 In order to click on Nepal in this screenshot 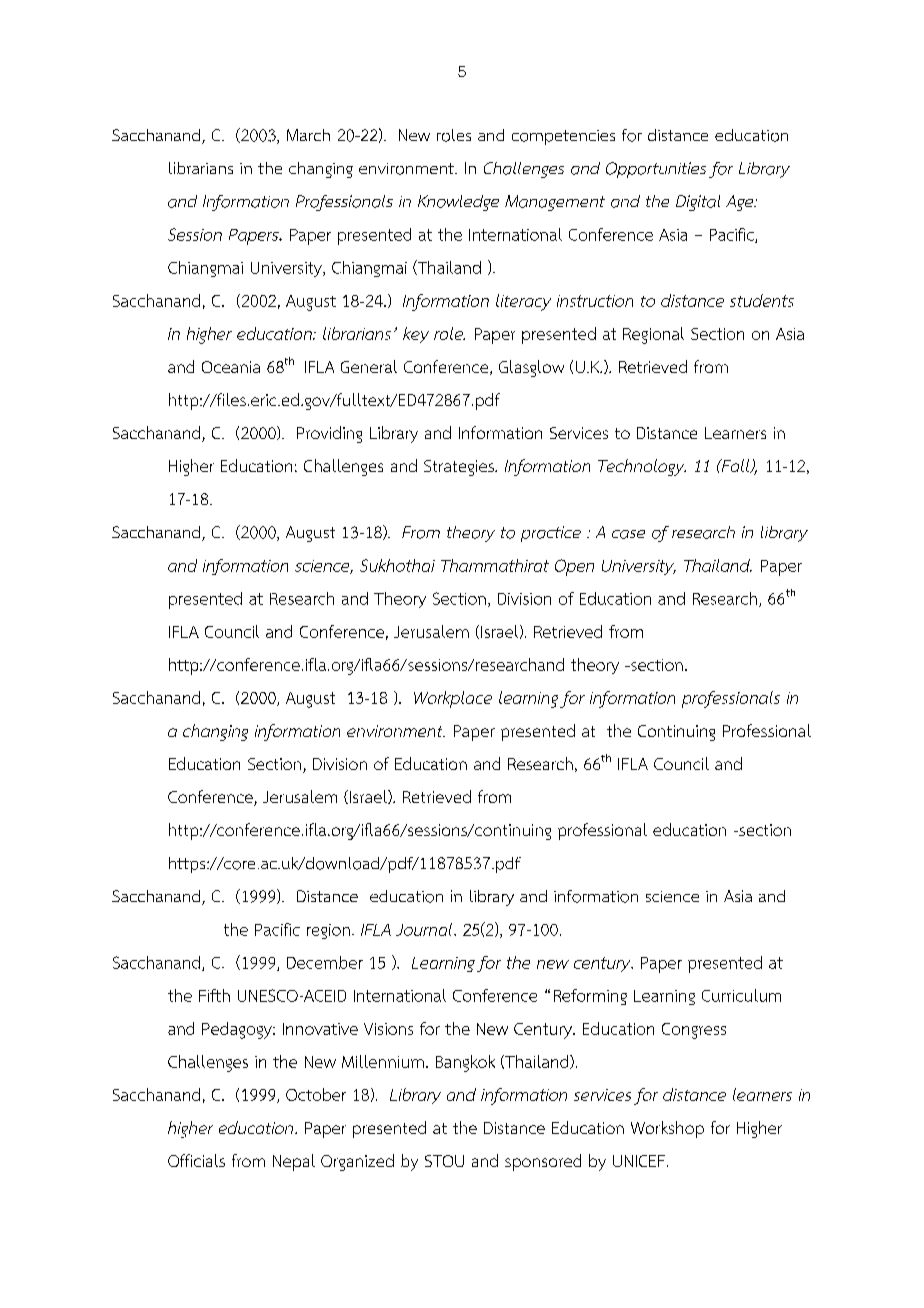, I will do `click(294, 1162)`.
